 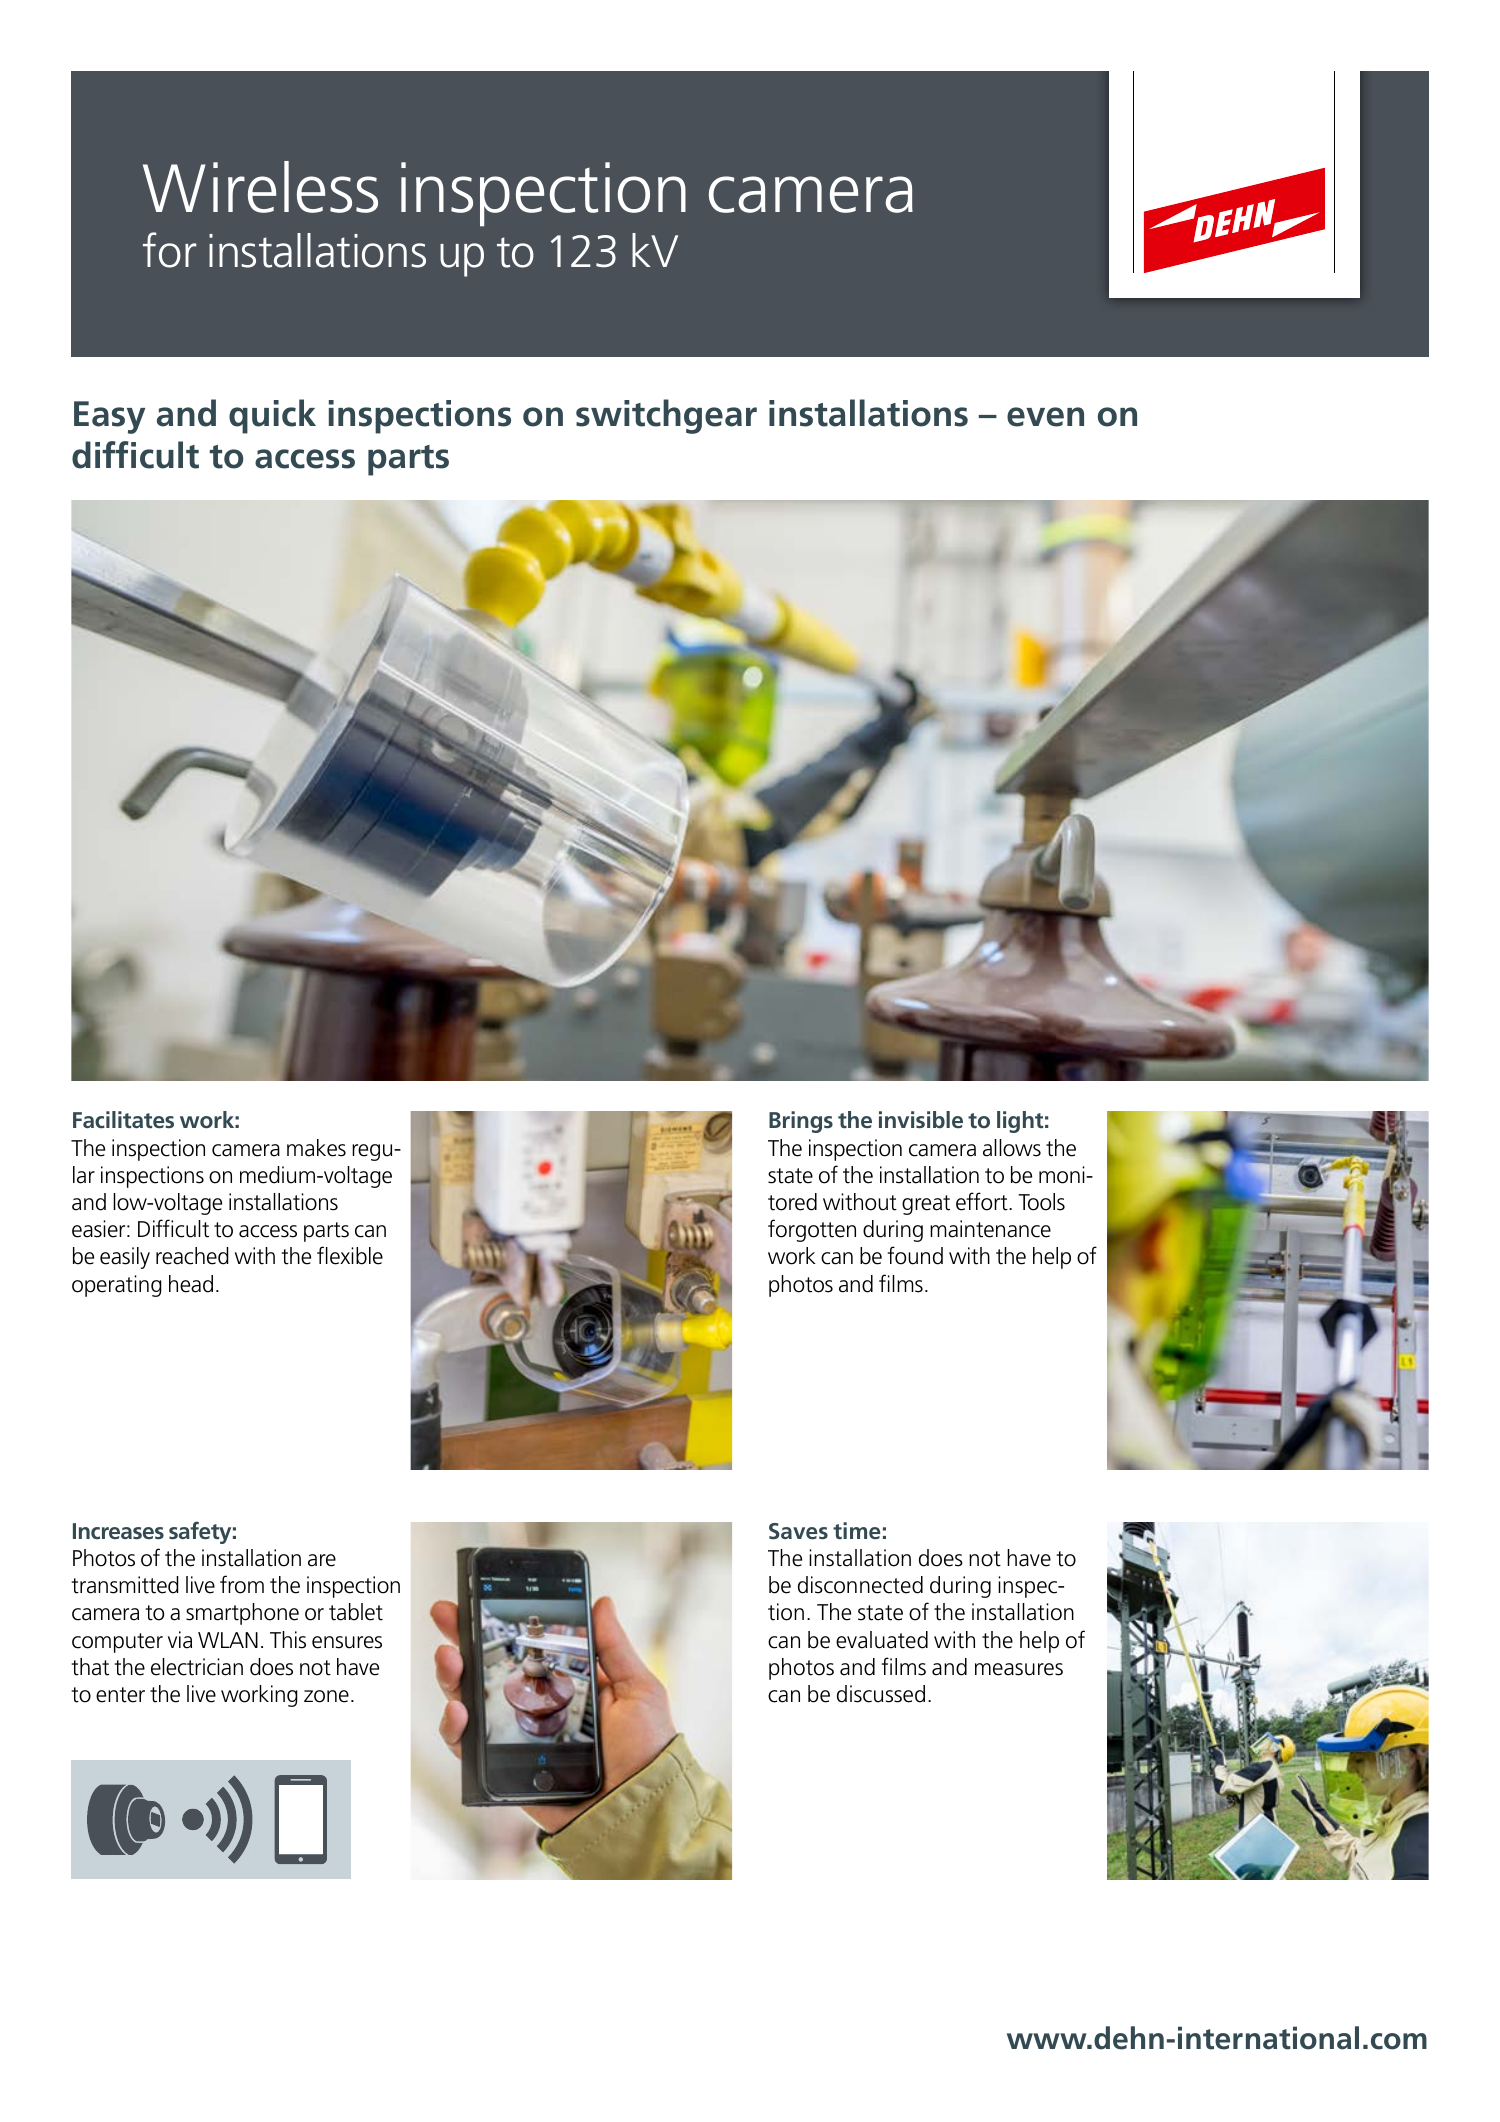 I want to click on great, so click(x=926, y=1205).
